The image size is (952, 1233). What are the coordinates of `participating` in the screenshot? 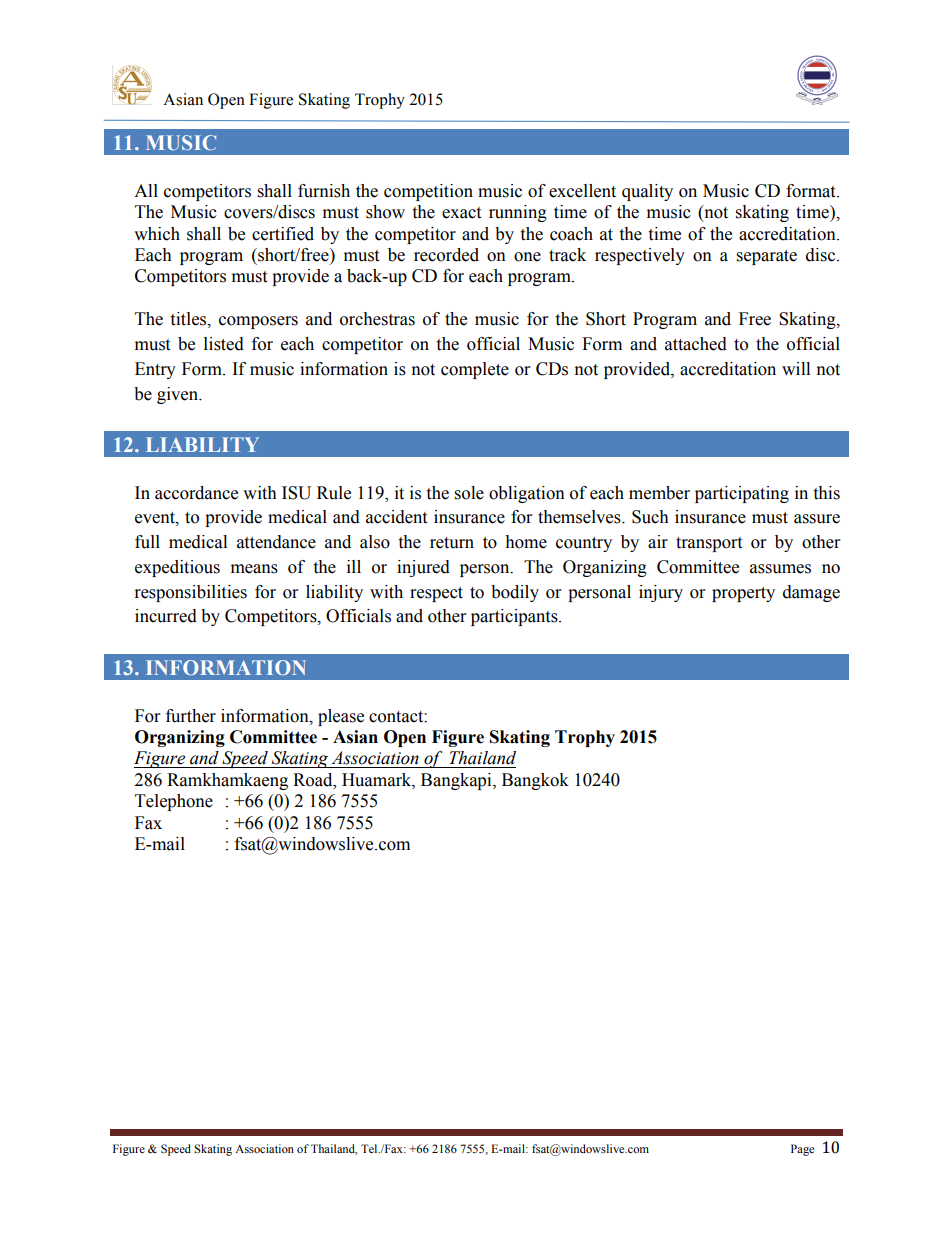 It's located at (742, 494).
